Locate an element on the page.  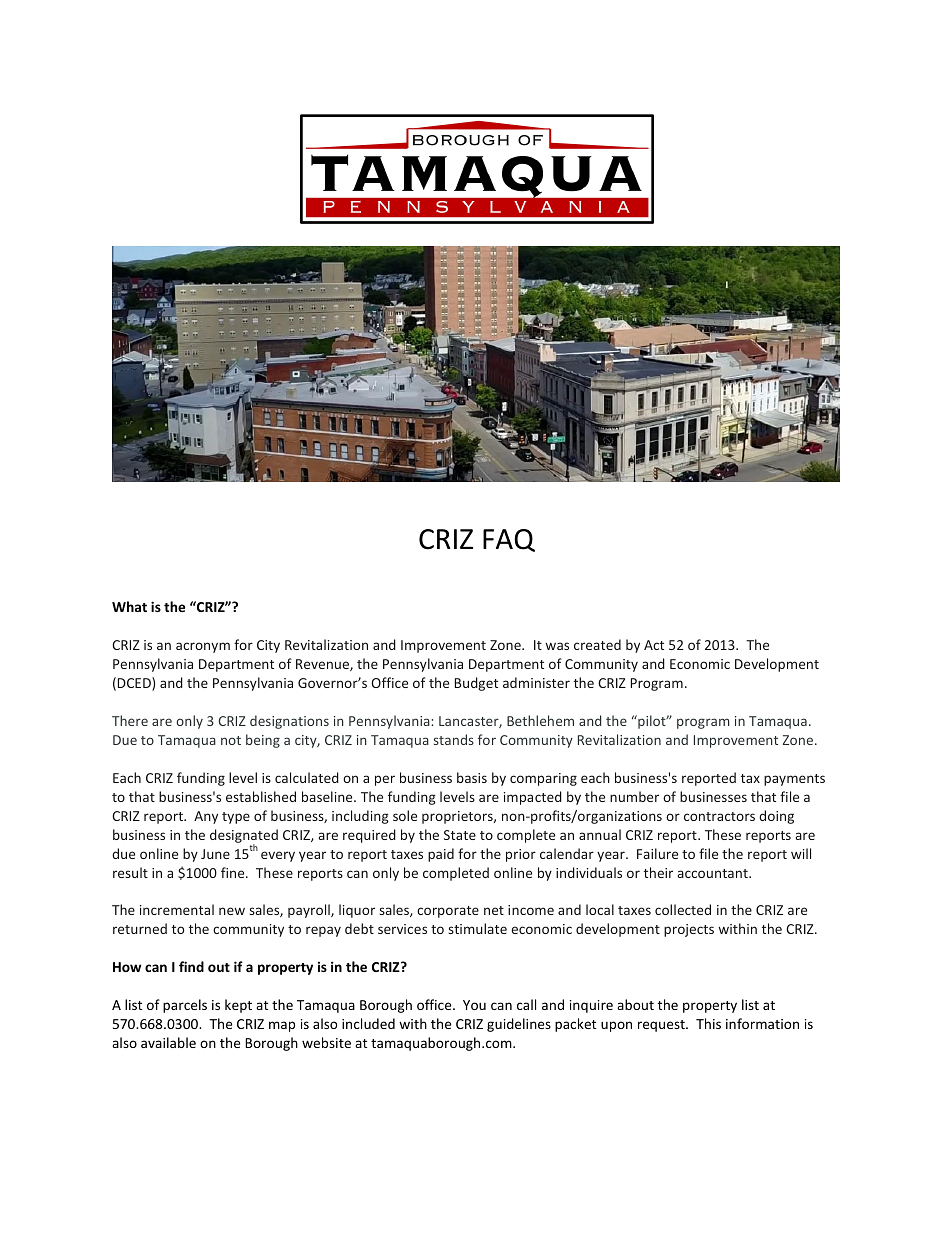
created is located at coordinates (597, 644).
